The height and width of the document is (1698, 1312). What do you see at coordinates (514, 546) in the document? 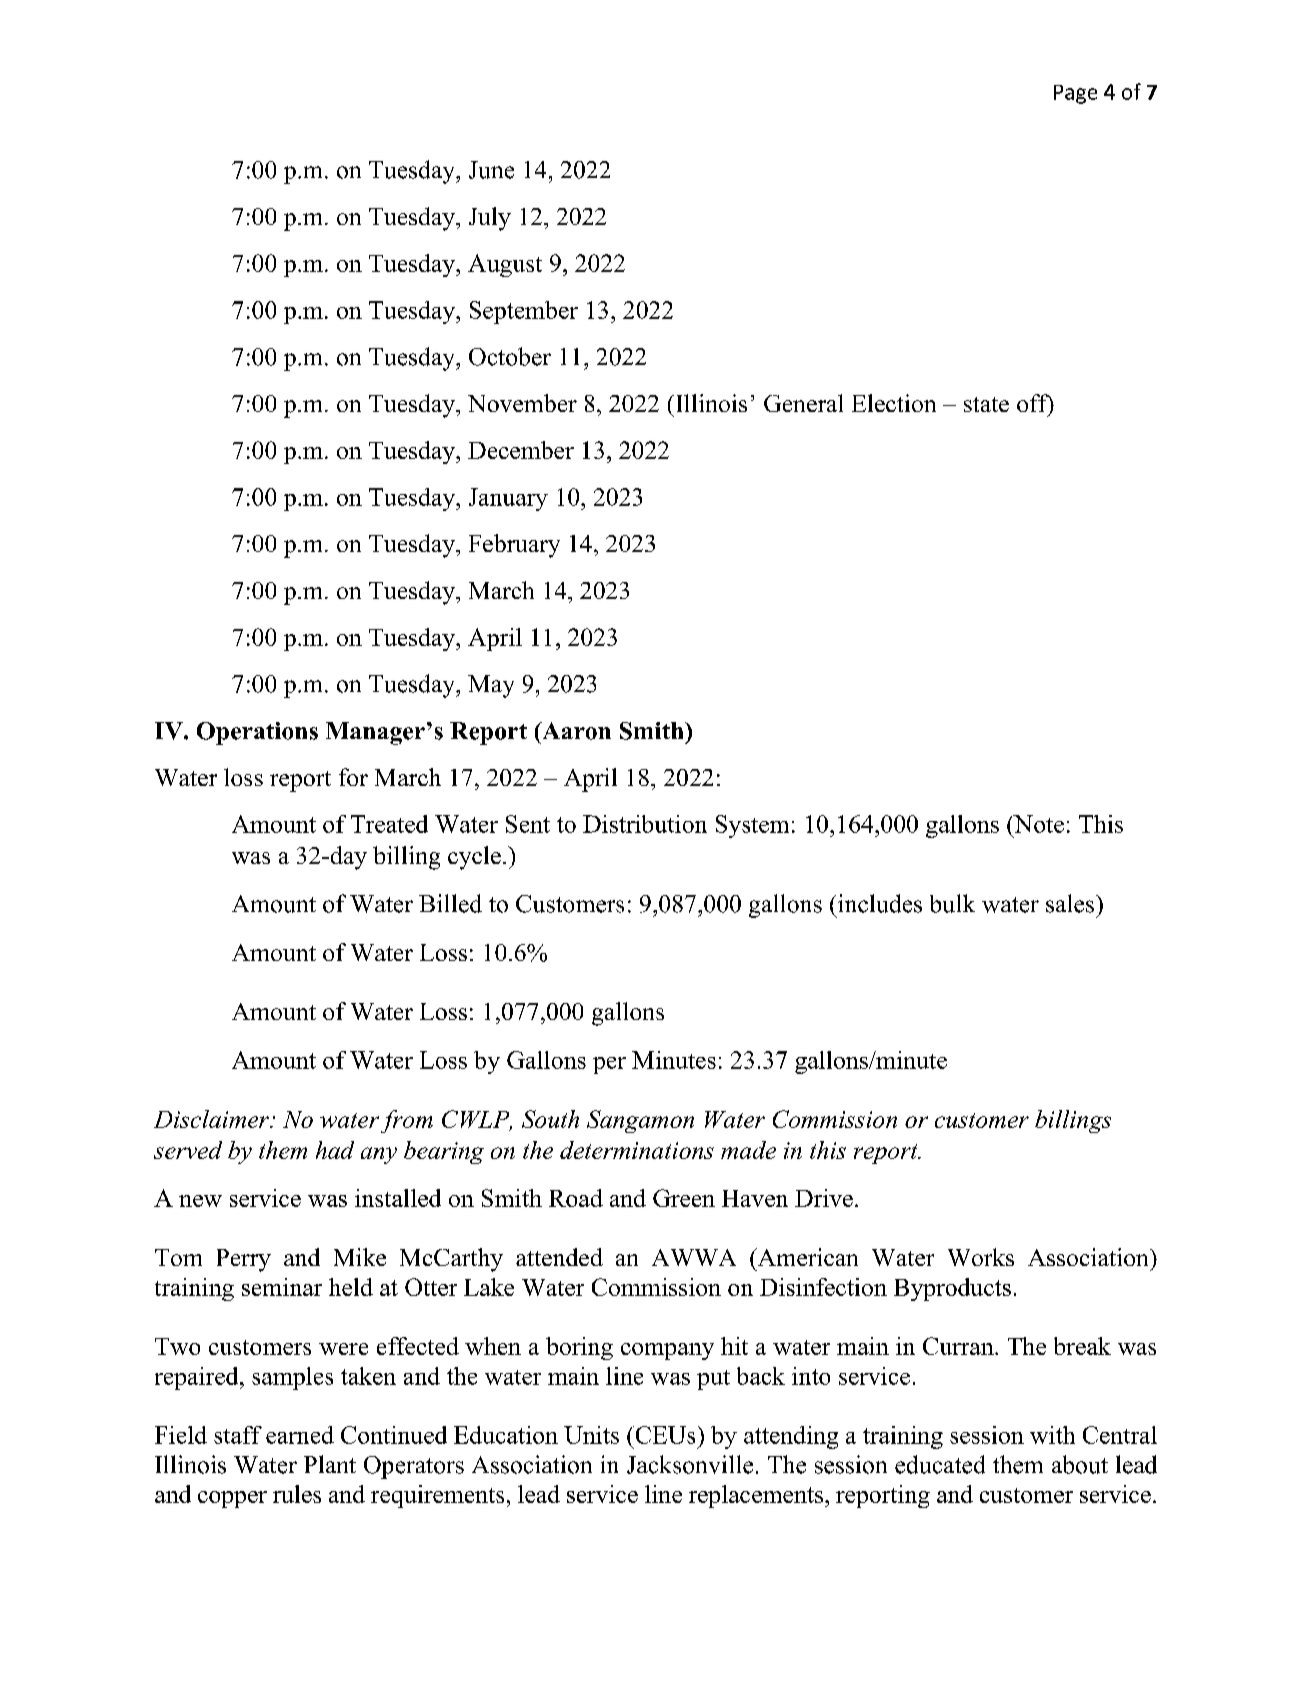
I see `February` at bounding box center [514, 546].
